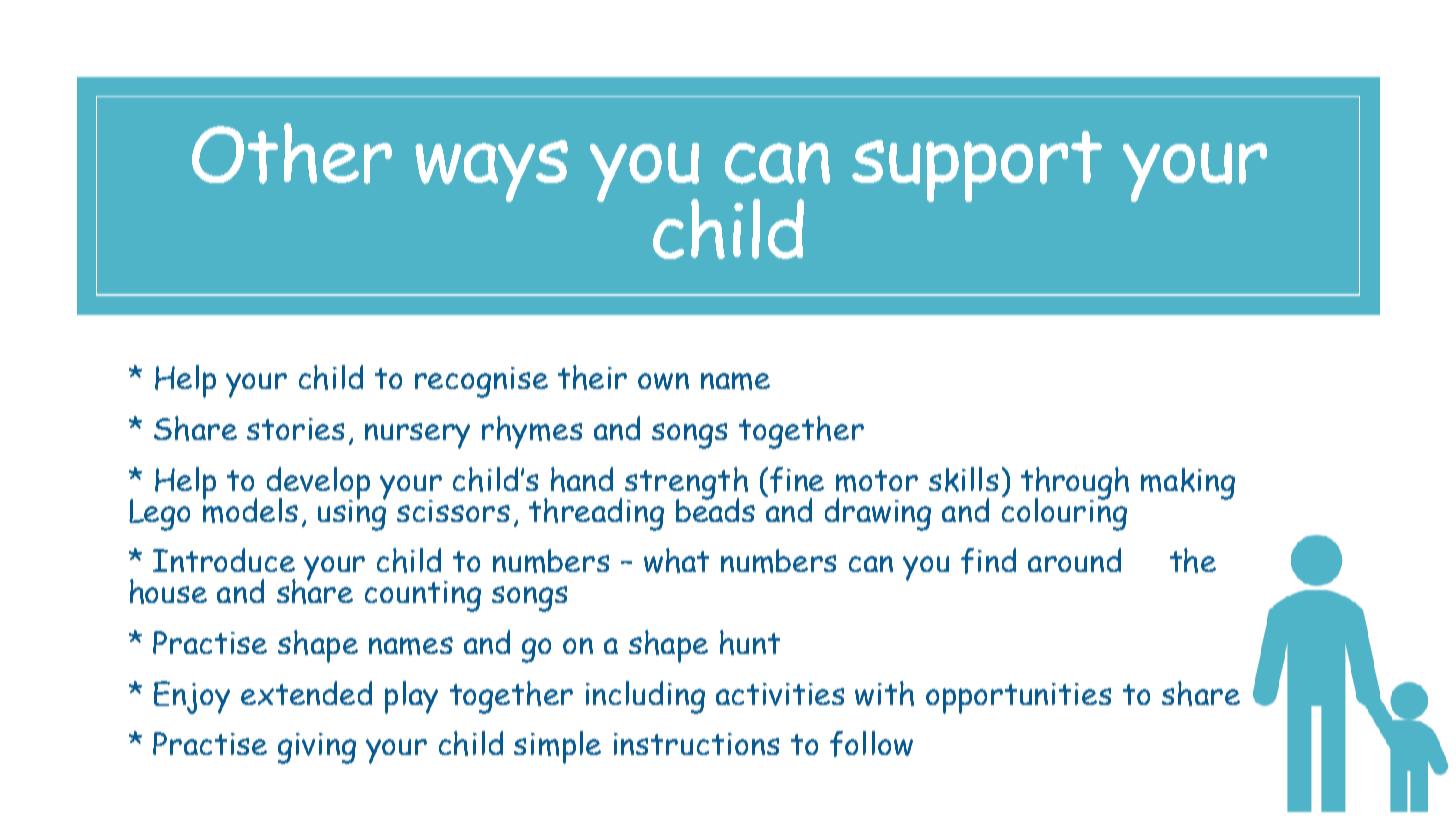 The image size is (1456, 819). Describe the element at coordinates (292, 153) in the image. I see `Other` at that location.
